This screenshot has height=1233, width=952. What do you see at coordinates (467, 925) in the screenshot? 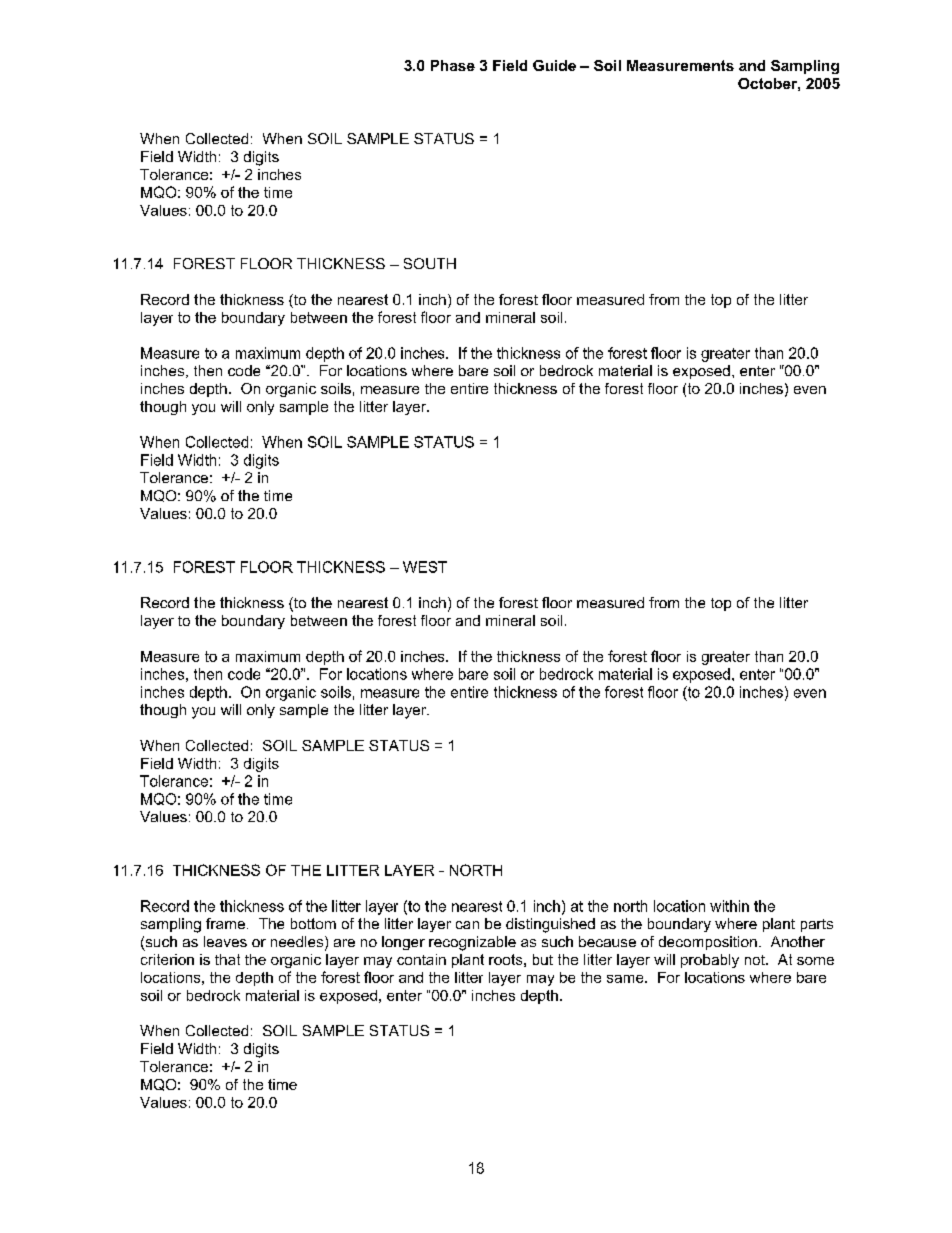
I see `can` at bounding box center [467, 925].
